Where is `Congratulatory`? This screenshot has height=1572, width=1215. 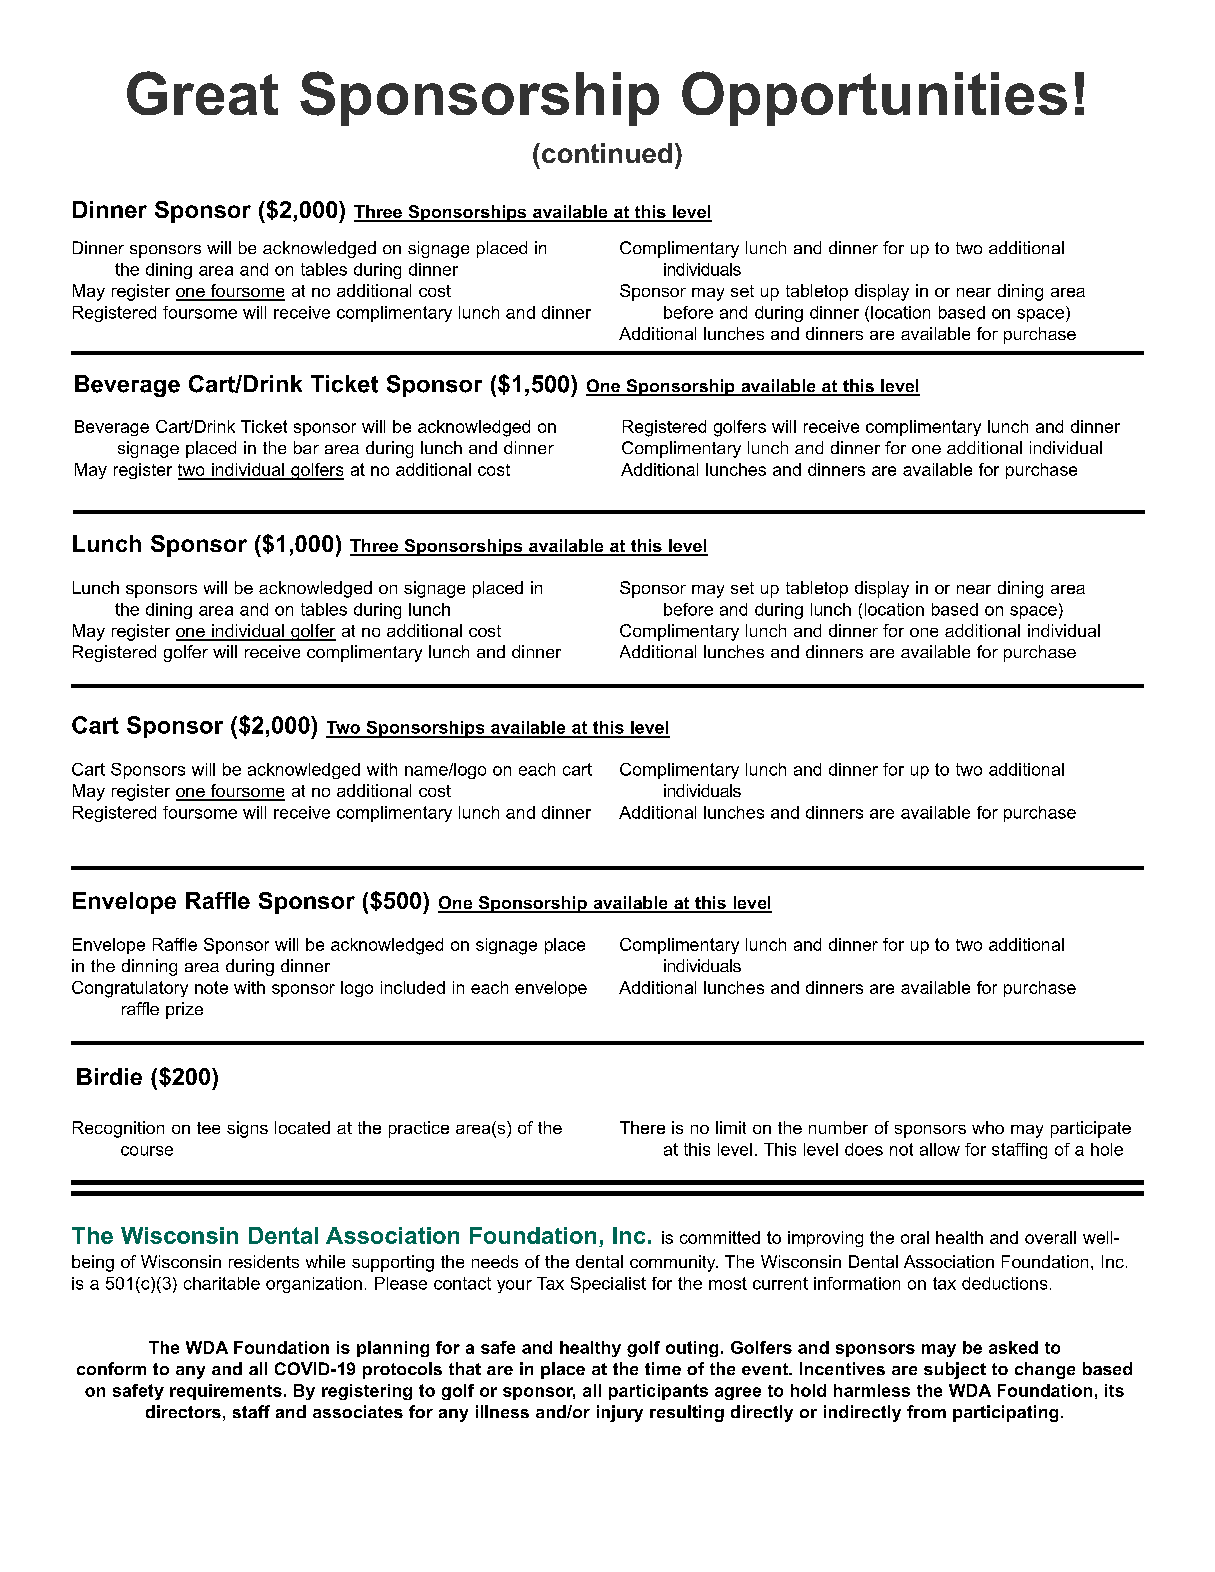 Congratulatory is located at coordinates (130, 989).
